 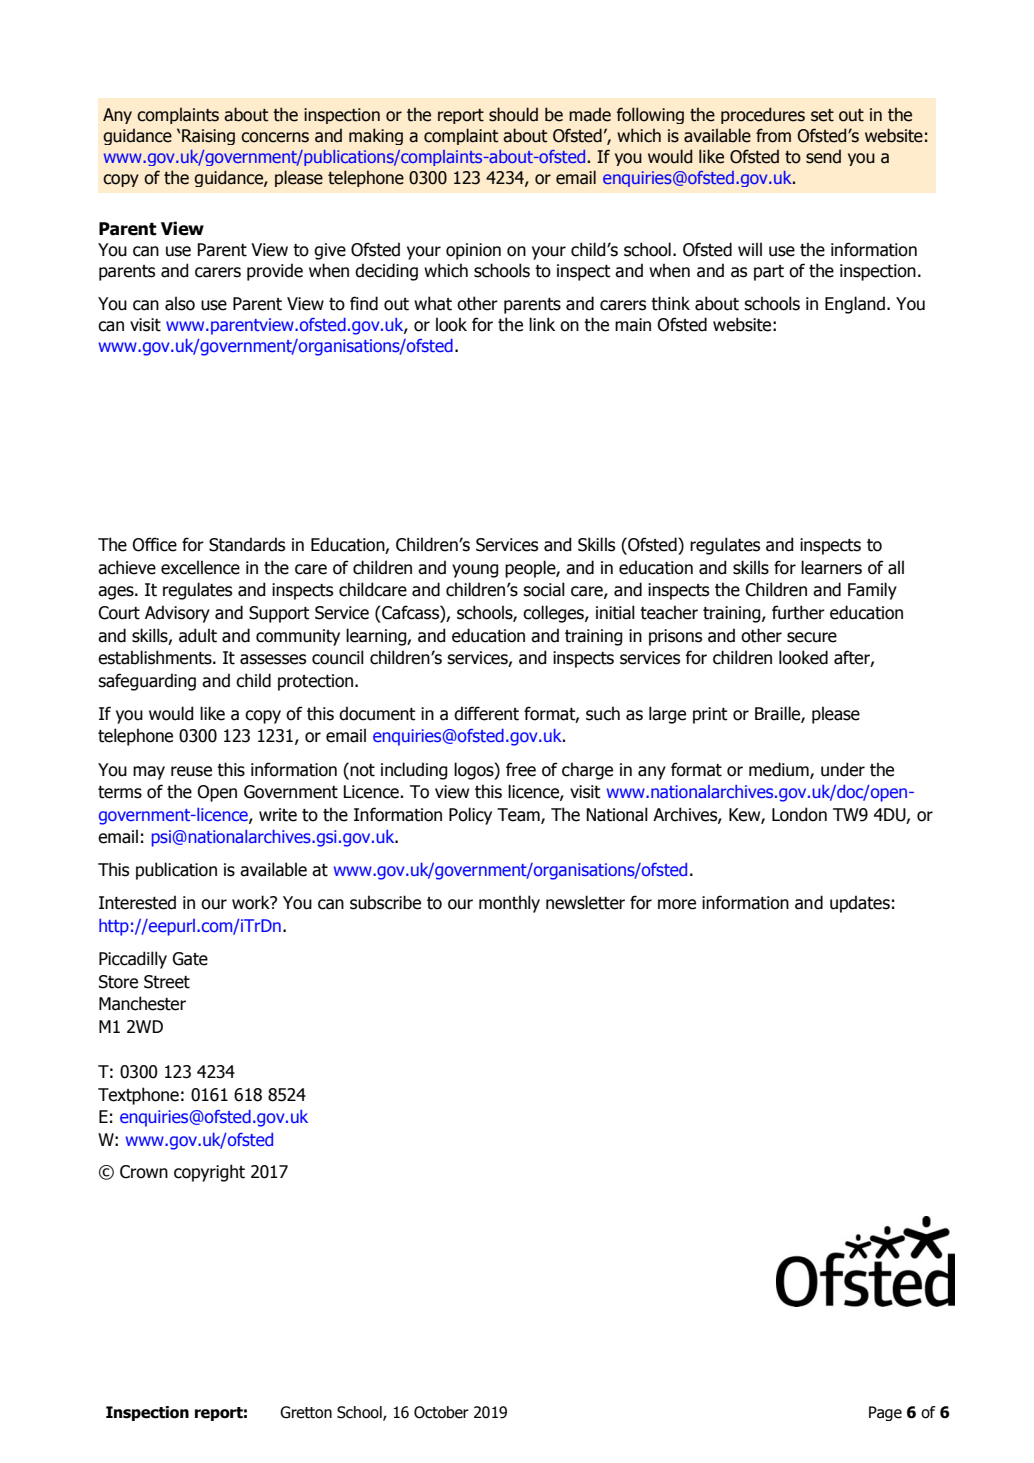 What do you see at coordinates (513, 114) in the screenshot?
I see `should` at bounding box center [513, 114].
